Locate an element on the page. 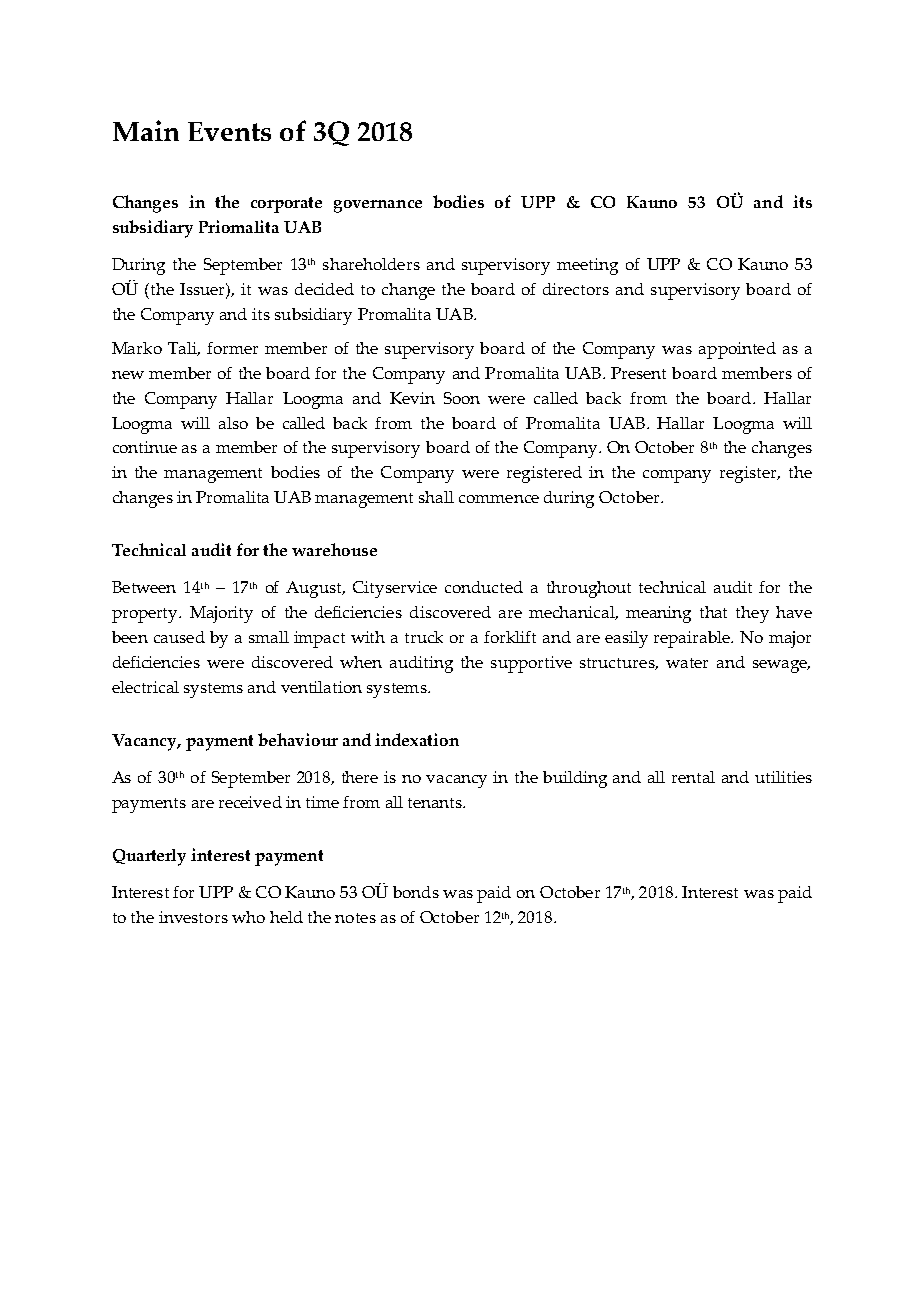 The height and width of the image is (1308, 924). Soon is located at coordinates (462, 398).
